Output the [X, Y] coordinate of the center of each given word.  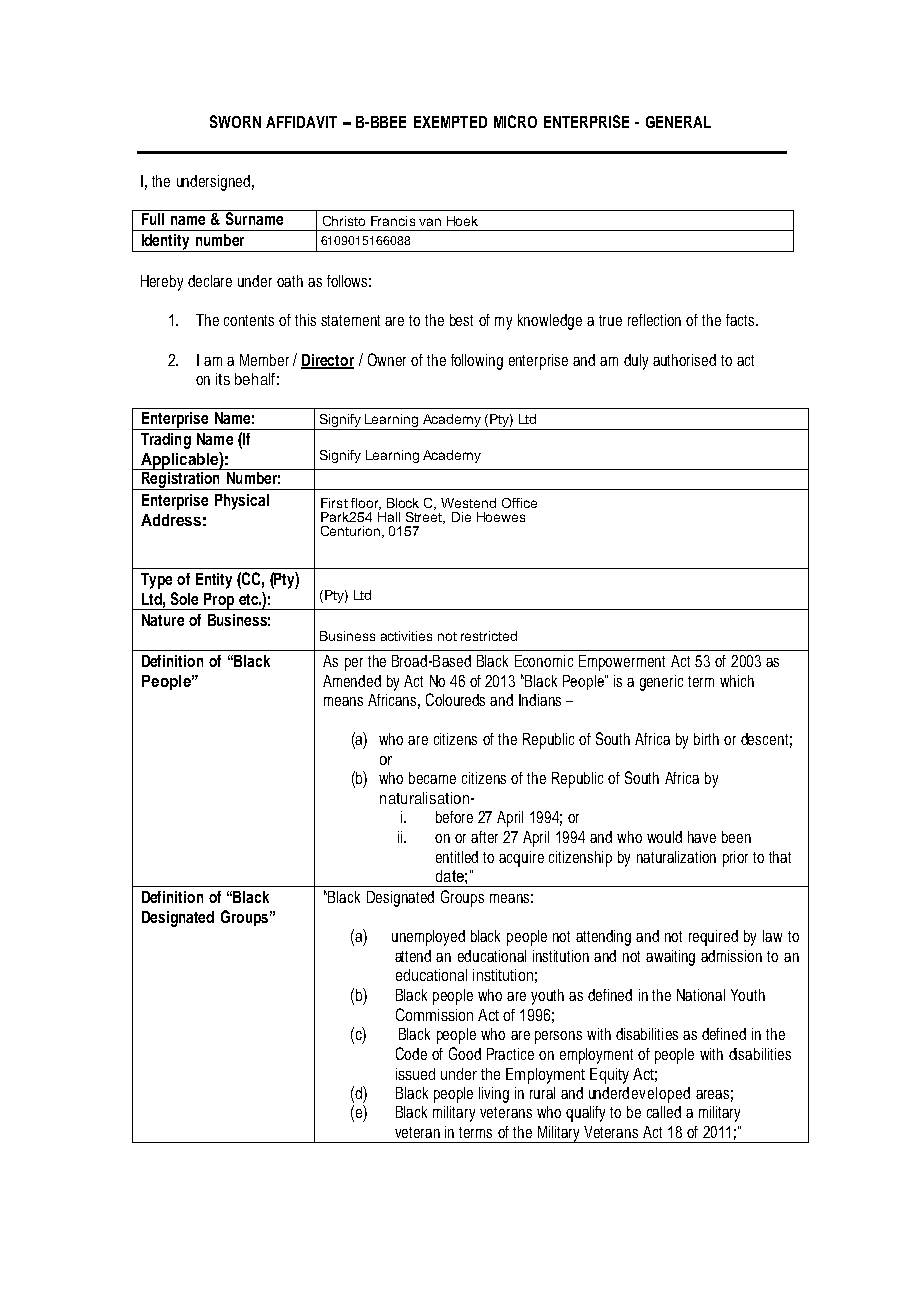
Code [411, 1053]
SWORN [235, 121]
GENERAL [678, 122]
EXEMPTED [450, 122]
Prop [219, 601]
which [737, 681]
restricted [489, 636]
